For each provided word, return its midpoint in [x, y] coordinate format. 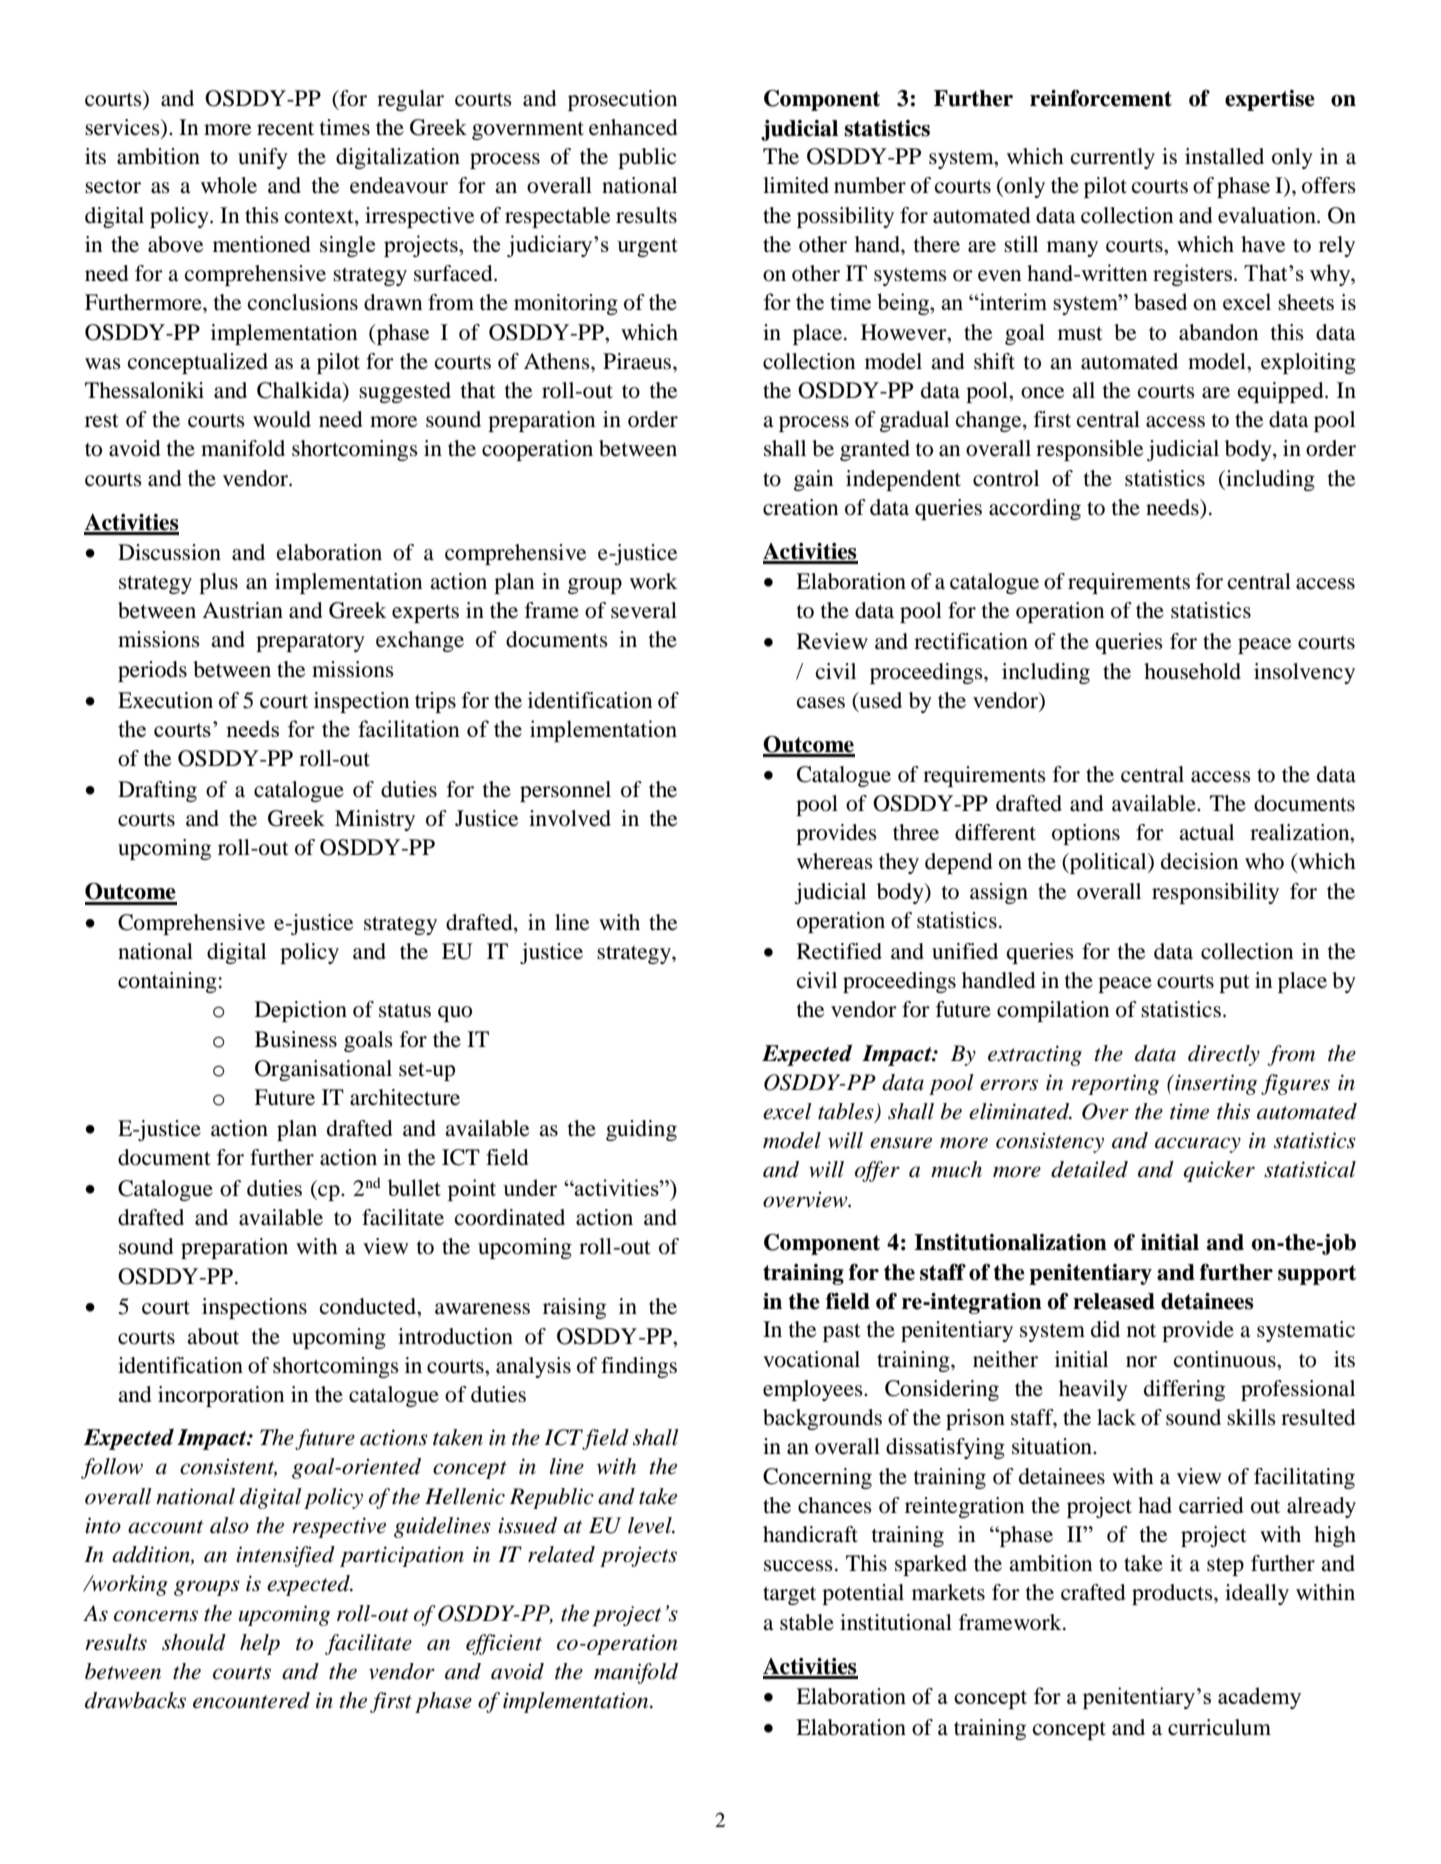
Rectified [839, 951]
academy [1259, 1698]
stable [807, 1622]
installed [1224, 156]
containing [167, 982]
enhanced [633, 127]
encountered [251, 1700]
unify [263, 158]
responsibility [1215, 893]
